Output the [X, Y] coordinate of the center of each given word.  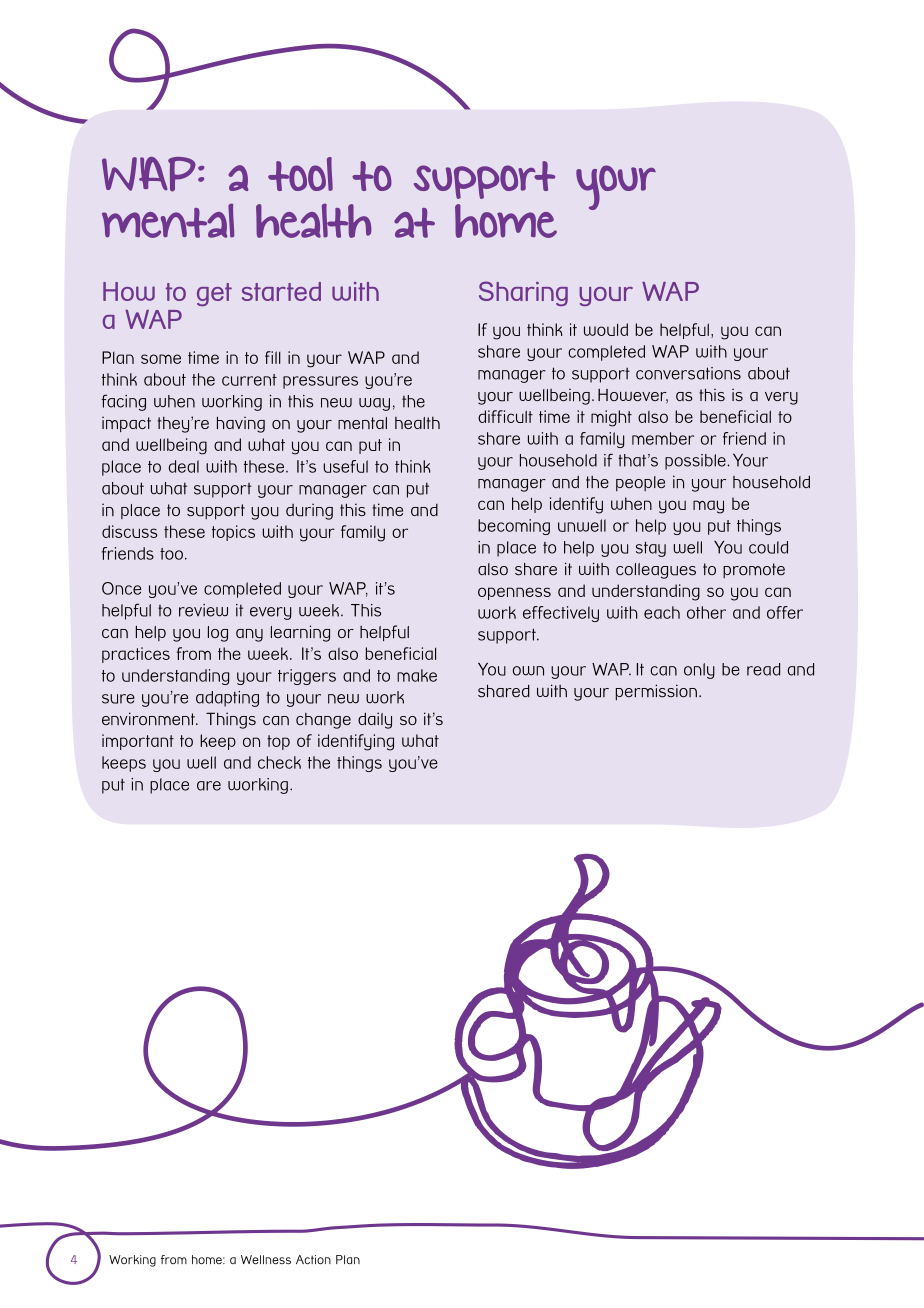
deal [184, 466]
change [323, 721]
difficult [505, 416]
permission [656, 692]
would [606, 329]
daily [375, 720]
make [417, 675]
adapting [227, 699]
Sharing [523, 293]
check [279, 762]
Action [313, 1259]
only [699, 671]
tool [300, 174]
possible [696, 462]
